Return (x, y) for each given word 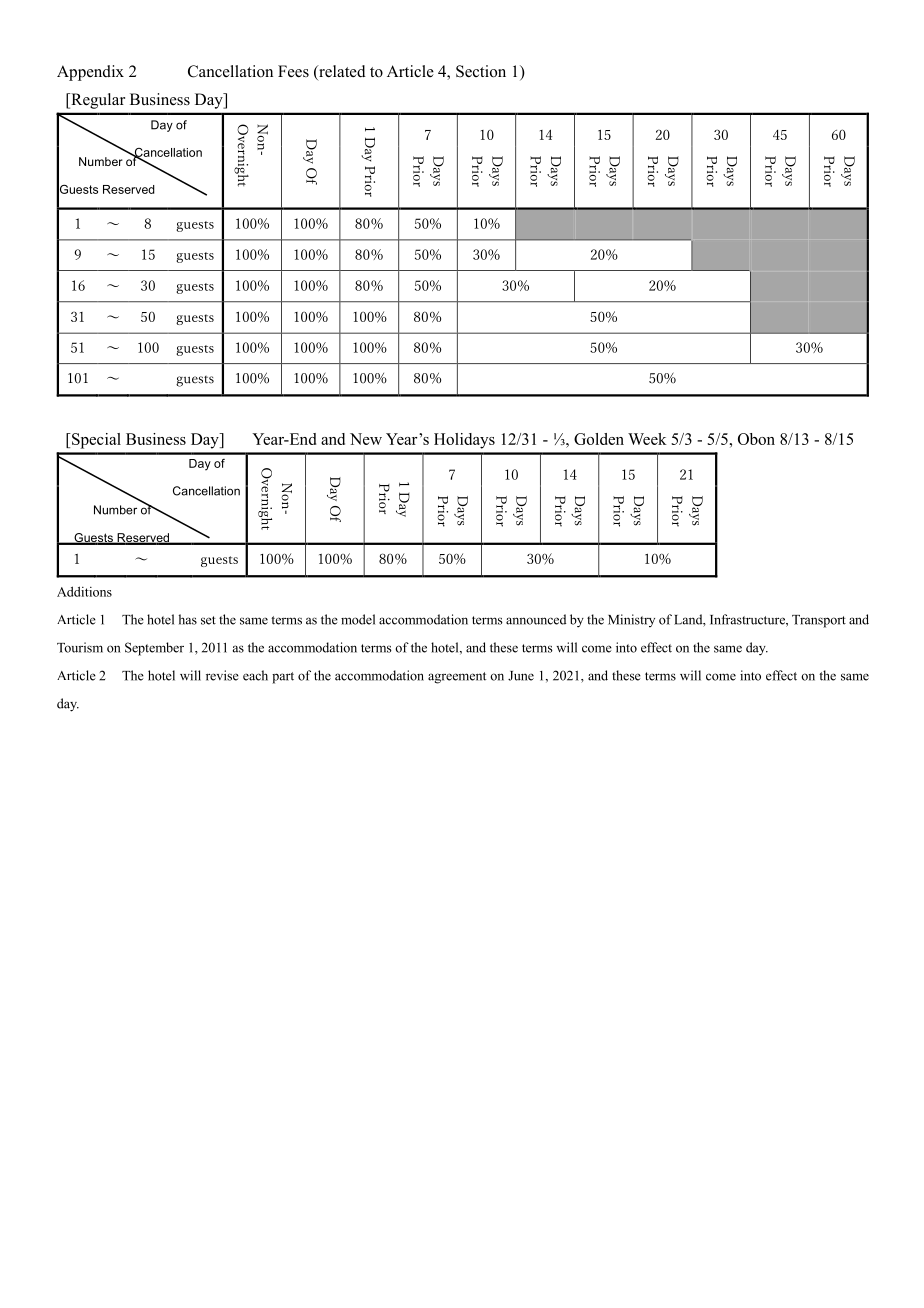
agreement (457, 678)
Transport (819, 621)
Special (95, 441)
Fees (293, 71)
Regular (97, 101)
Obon (756, 439)
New (366, 439)
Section (481, 71)
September (154, 649)
